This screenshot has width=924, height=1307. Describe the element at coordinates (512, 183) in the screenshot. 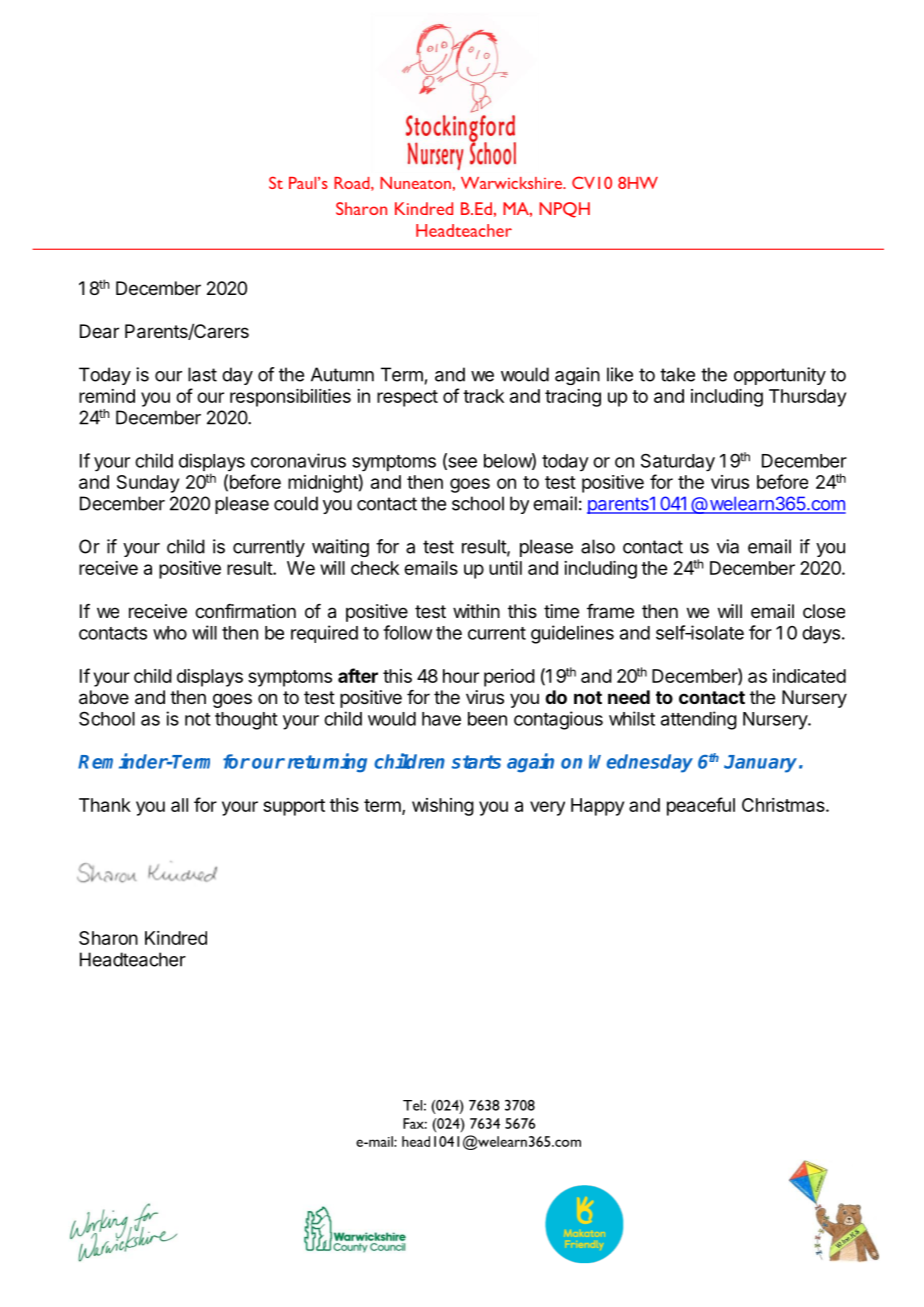

I see `Warwickshire` at that location.
